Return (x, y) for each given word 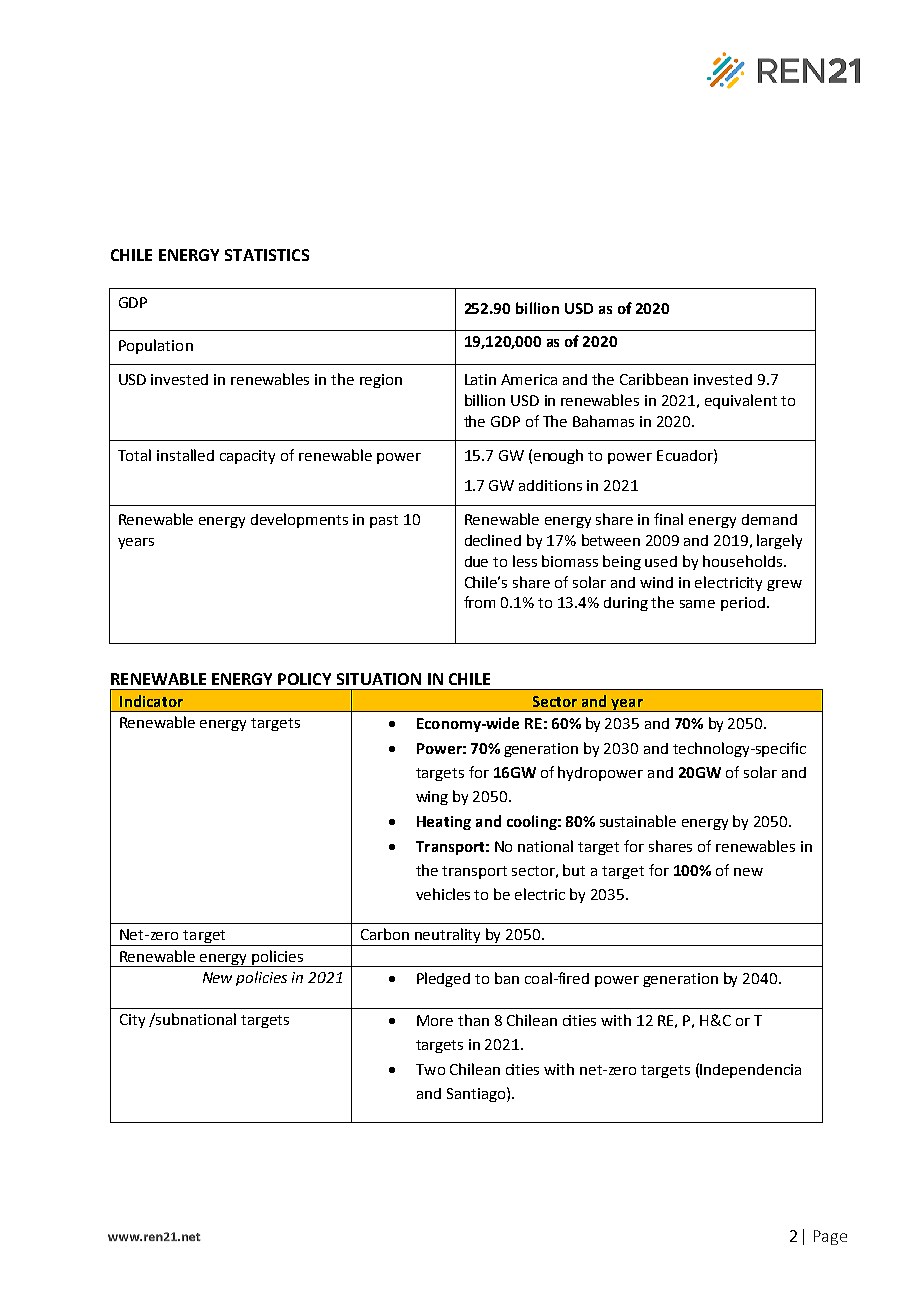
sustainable (638, 821)
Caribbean (654, 379)
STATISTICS (267, 255)
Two (430, 1069)
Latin (480, 379)
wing (432, 798)
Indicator (151, 701)
